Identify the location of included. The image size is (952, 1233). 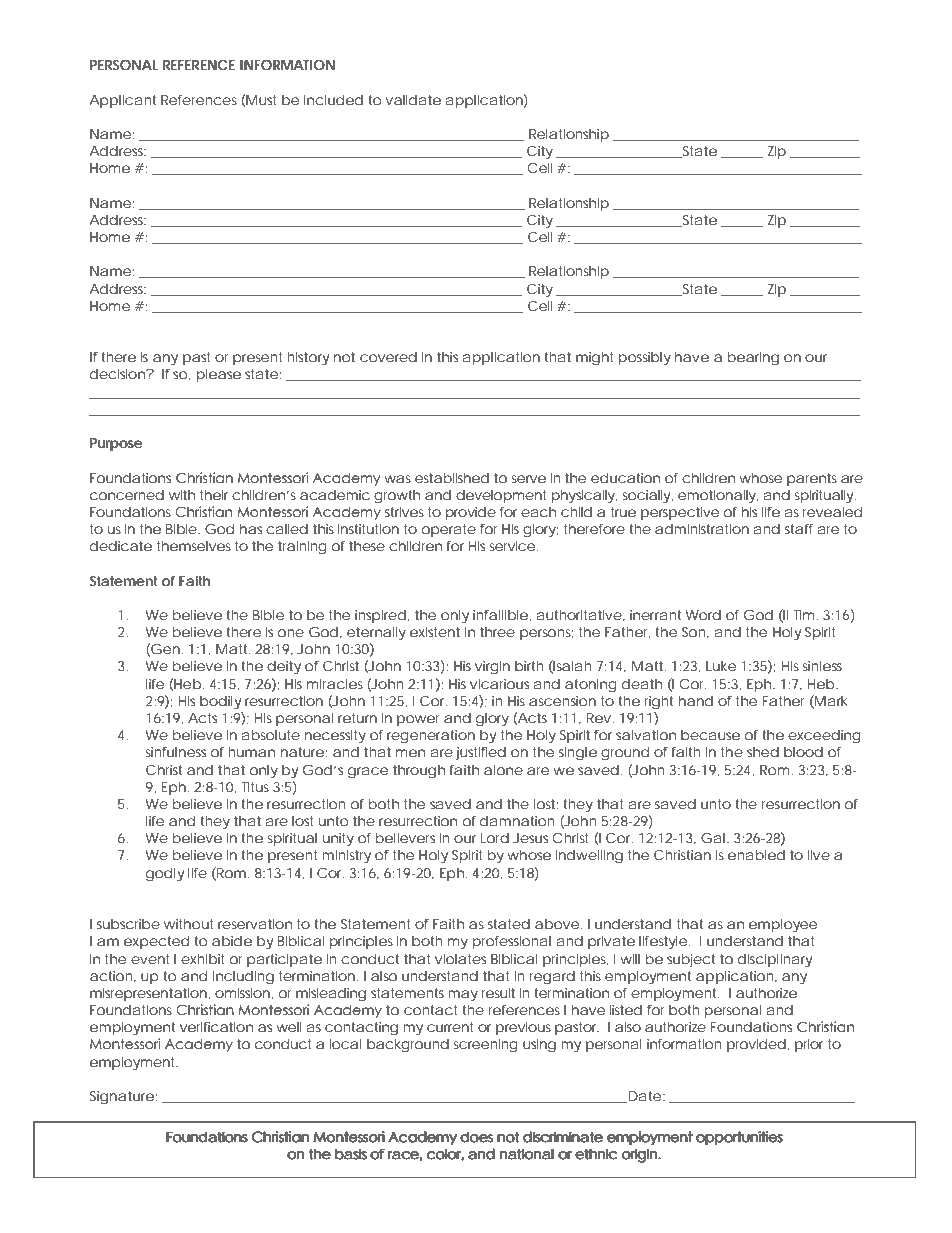
(333, 100).
